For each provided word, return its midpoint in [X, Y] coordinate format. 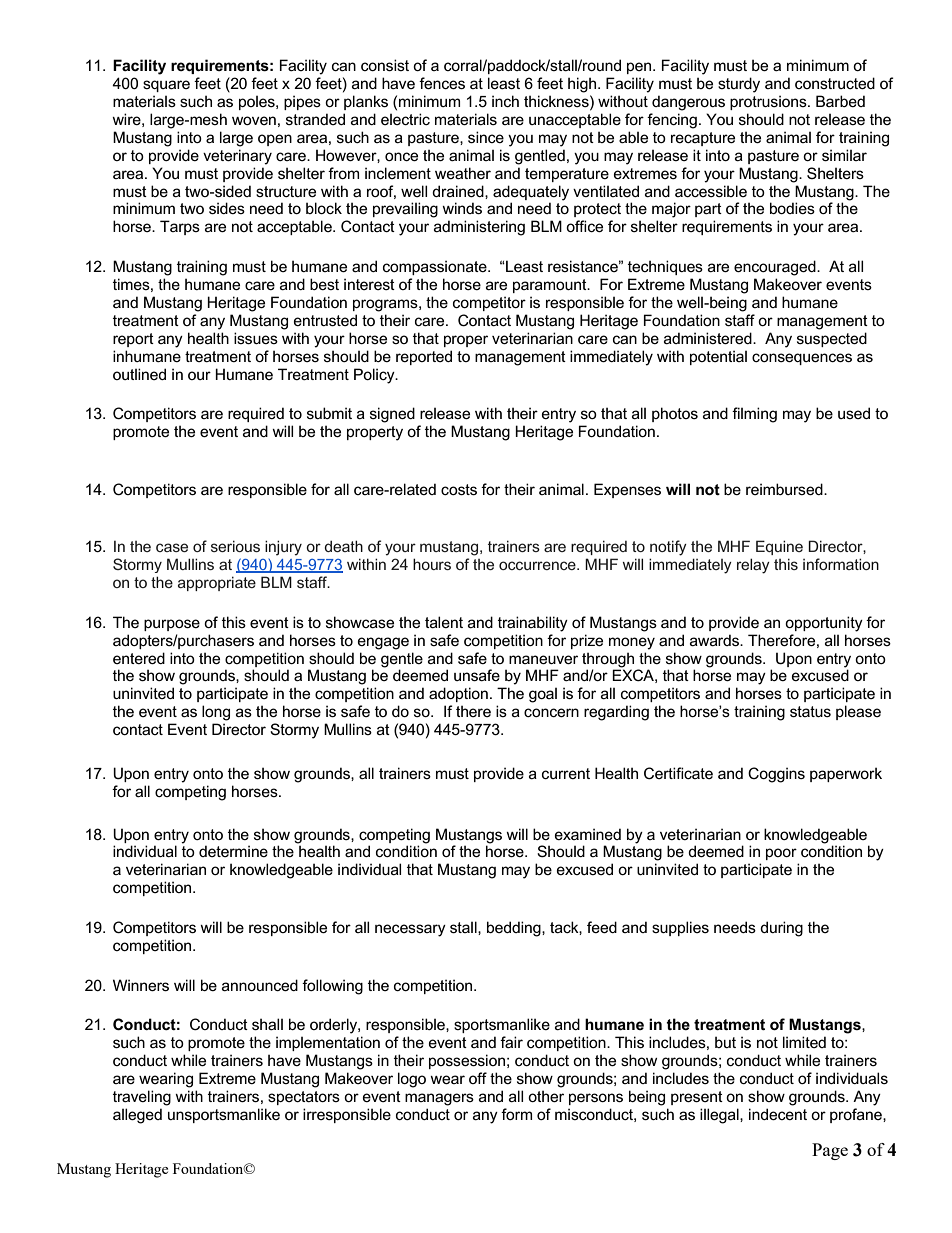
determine [233, 851]
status [810, 711]
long [216, 713]
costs [459, 489]
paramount [551, 286]
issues [256, 338]
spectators [304, 1098]
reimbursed [785, 489]
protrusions [769, 102]
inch [505, 101]
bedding [515, 929]
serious [235, 546]
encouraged [776, 268]
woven [254, 120]
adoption [458, 694]
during [781, 929]
